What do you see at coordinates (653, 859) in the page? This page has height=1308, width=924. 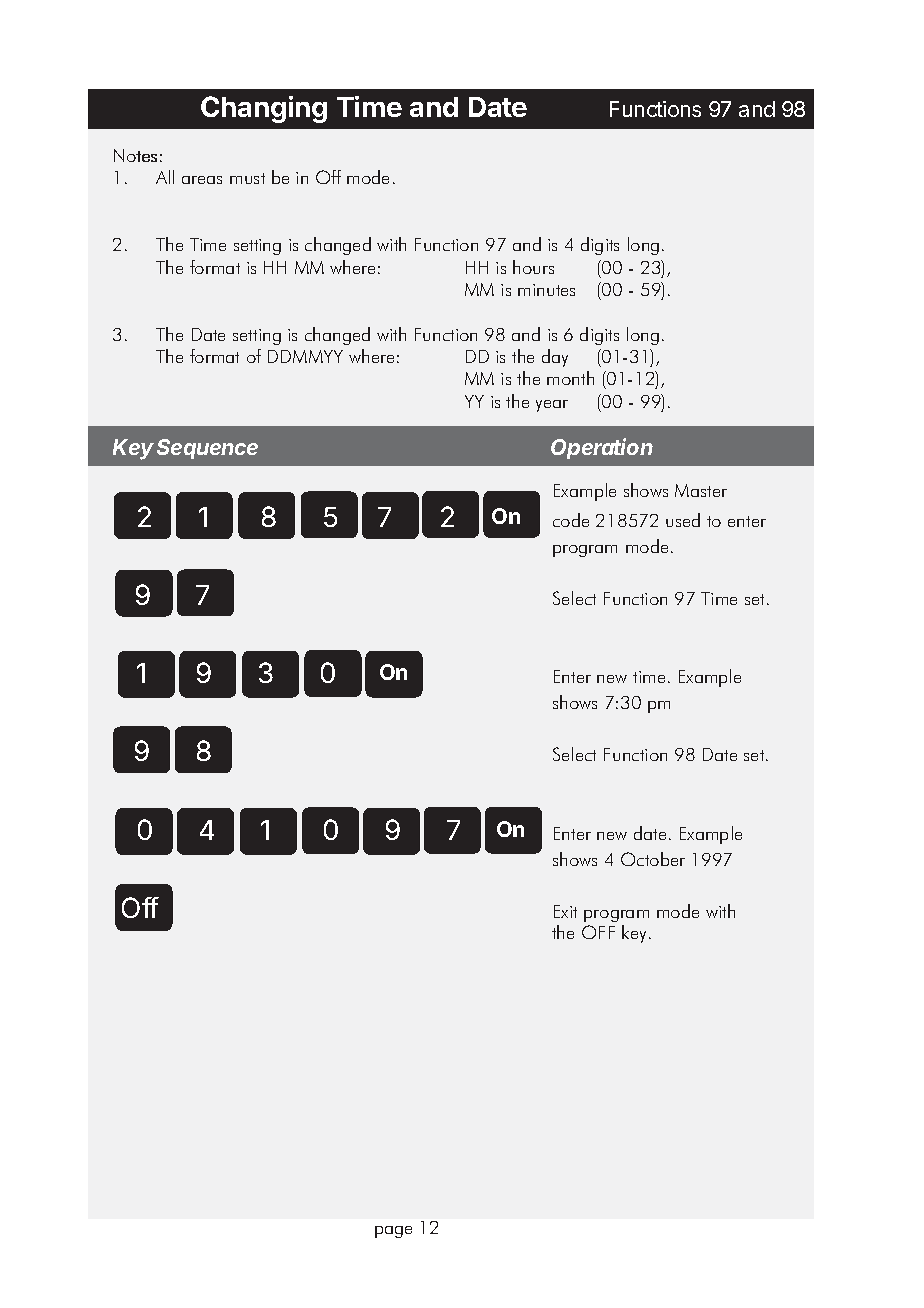 I see `October` at bounding box center [653, 859].
